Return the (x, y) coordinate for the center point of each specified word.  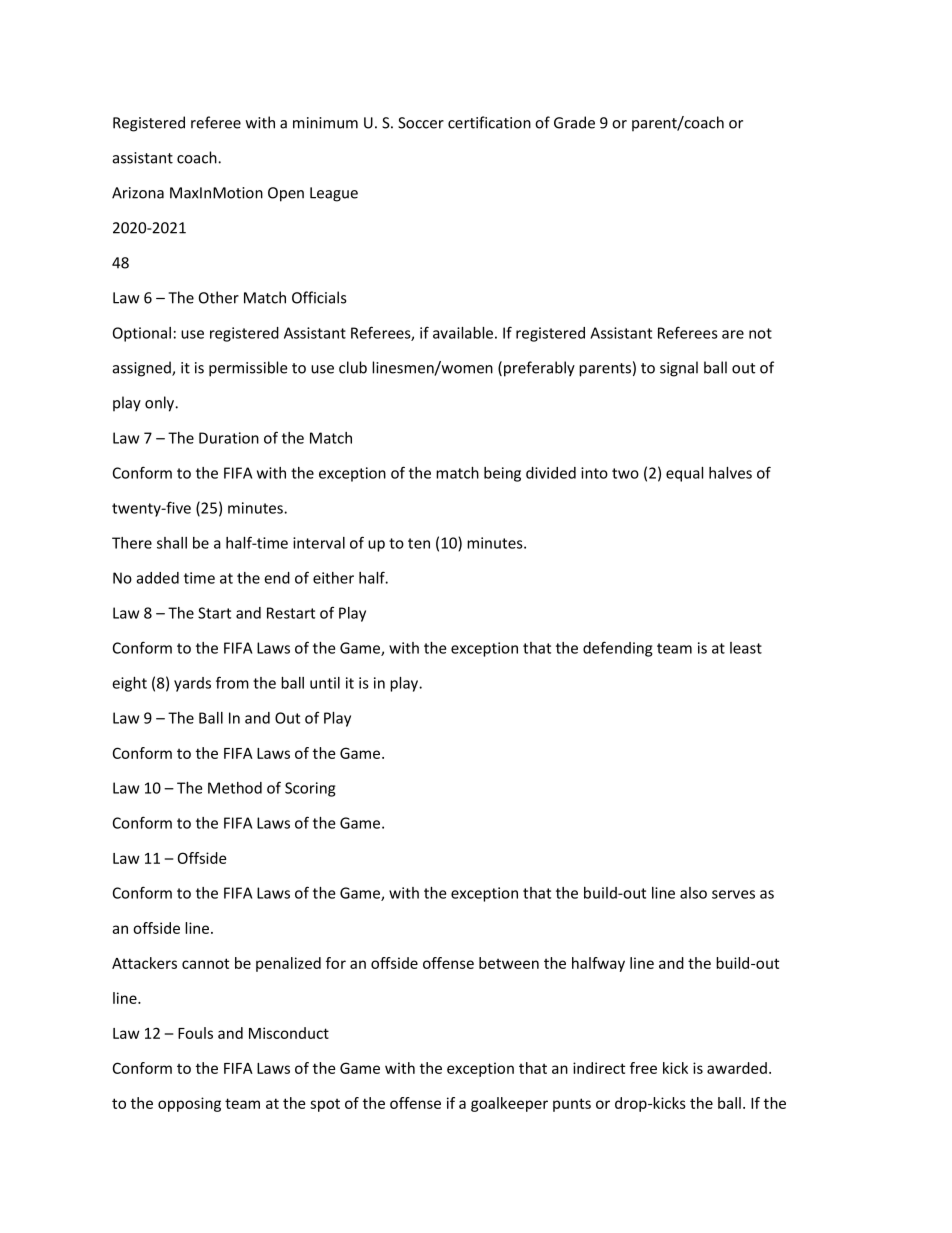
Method (235, 788)
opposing (189, 1104)
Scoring (310, 789)
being (502, 474)
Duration (229, 438)
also (693, 893)
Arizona (138, 193)
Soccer (421, 123)
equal (684, 474)
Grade (574, 122)
